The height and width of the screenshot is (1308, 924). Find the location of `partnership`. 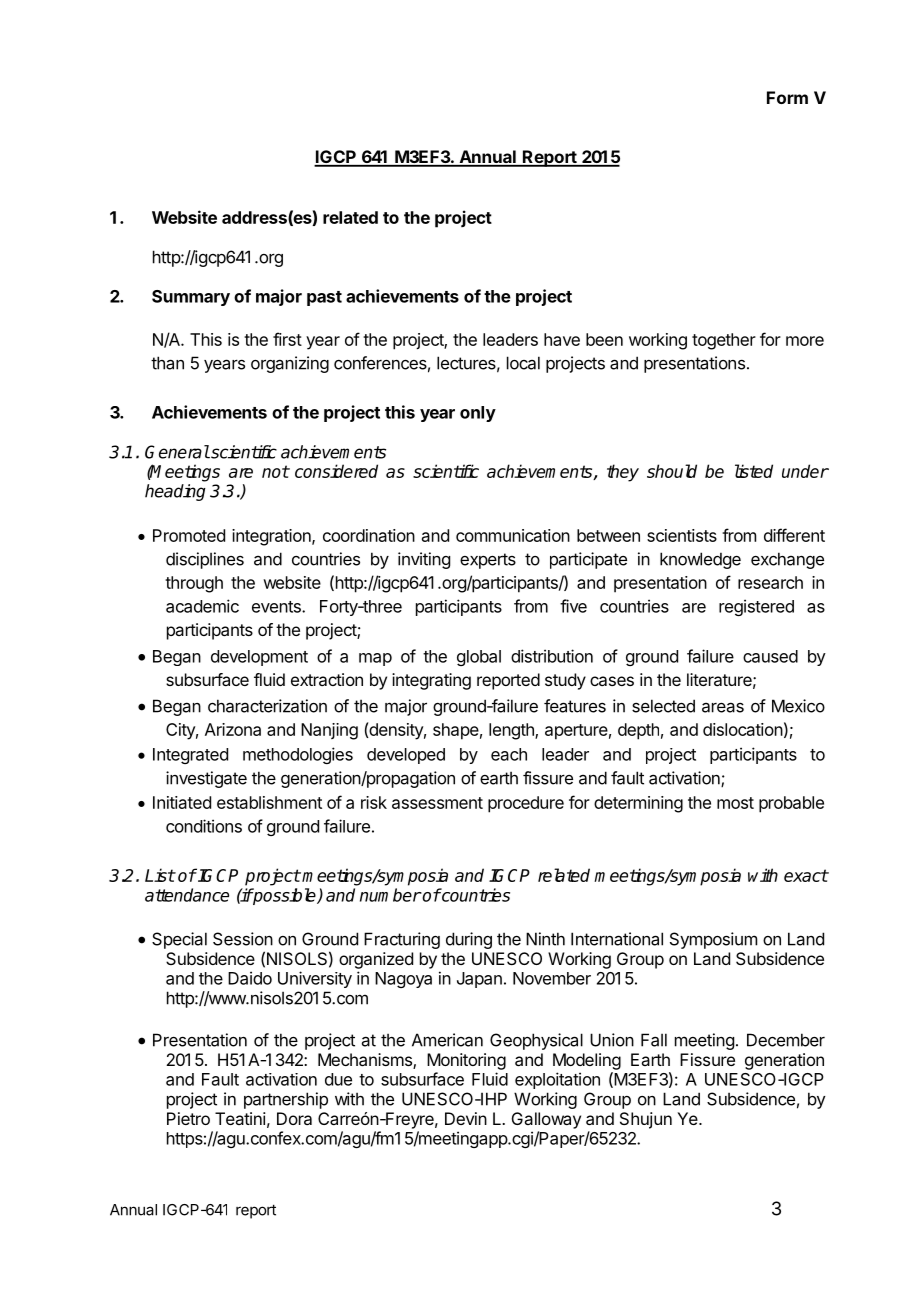

partnership is located at coordinates (286, 1100).
